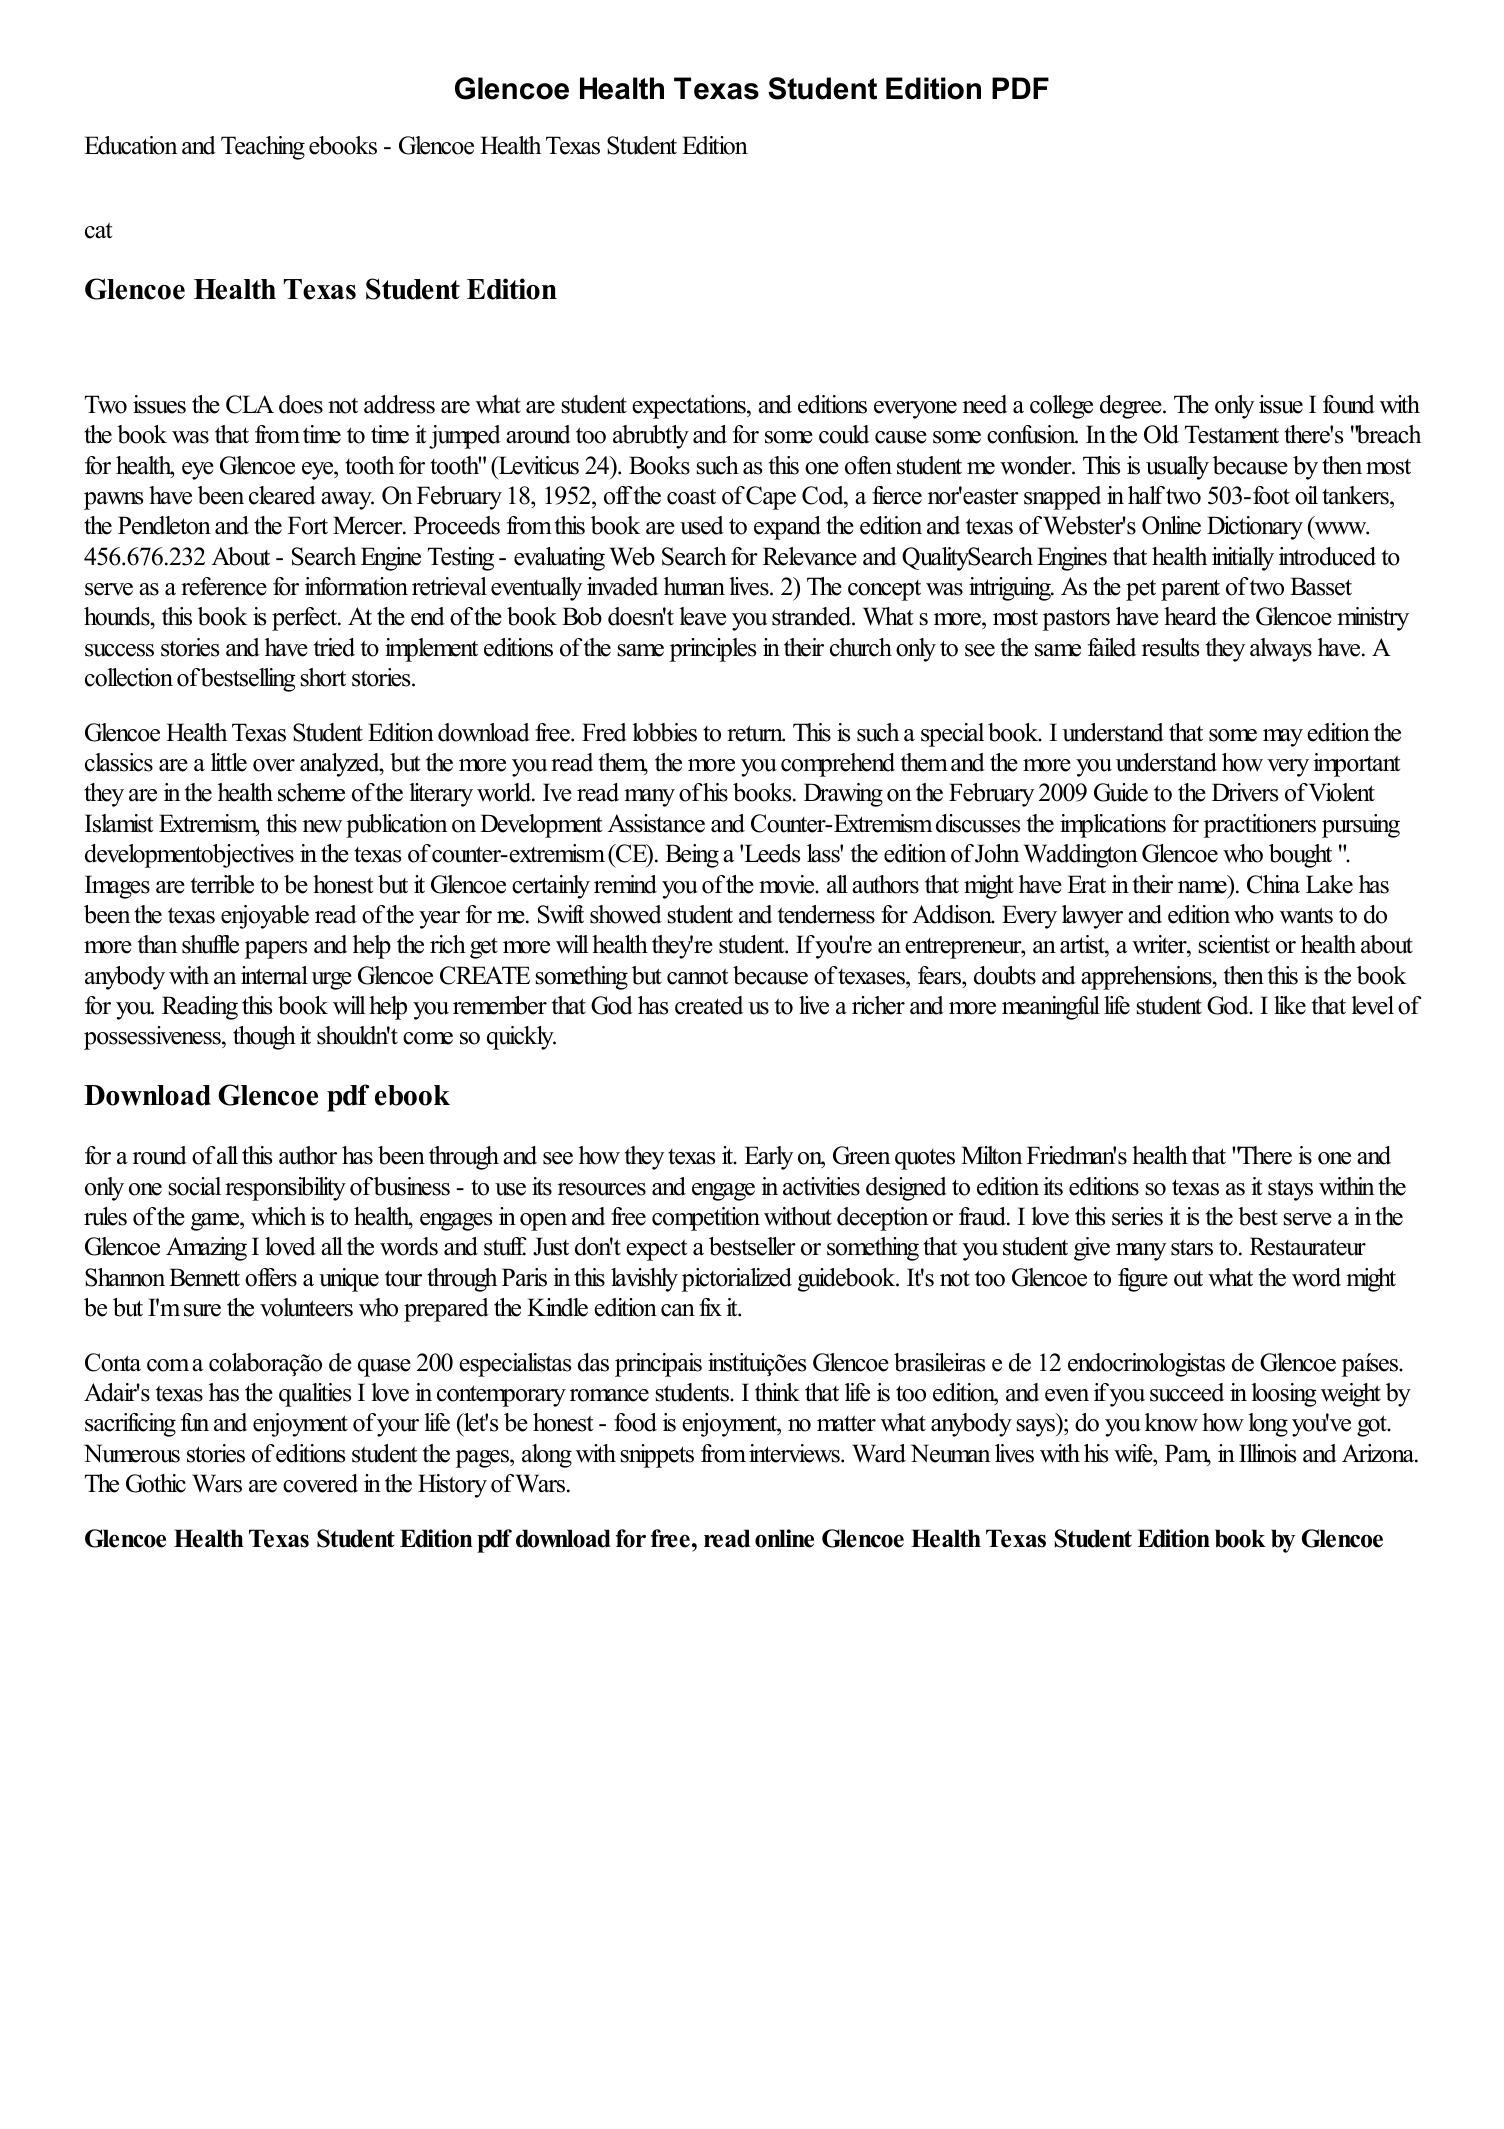 This screenshot has width=1504, height=2129. What do you see at coordinates (1132, 407) in the screenshot?
I see `degree` at bounding box center [1132, 407].
